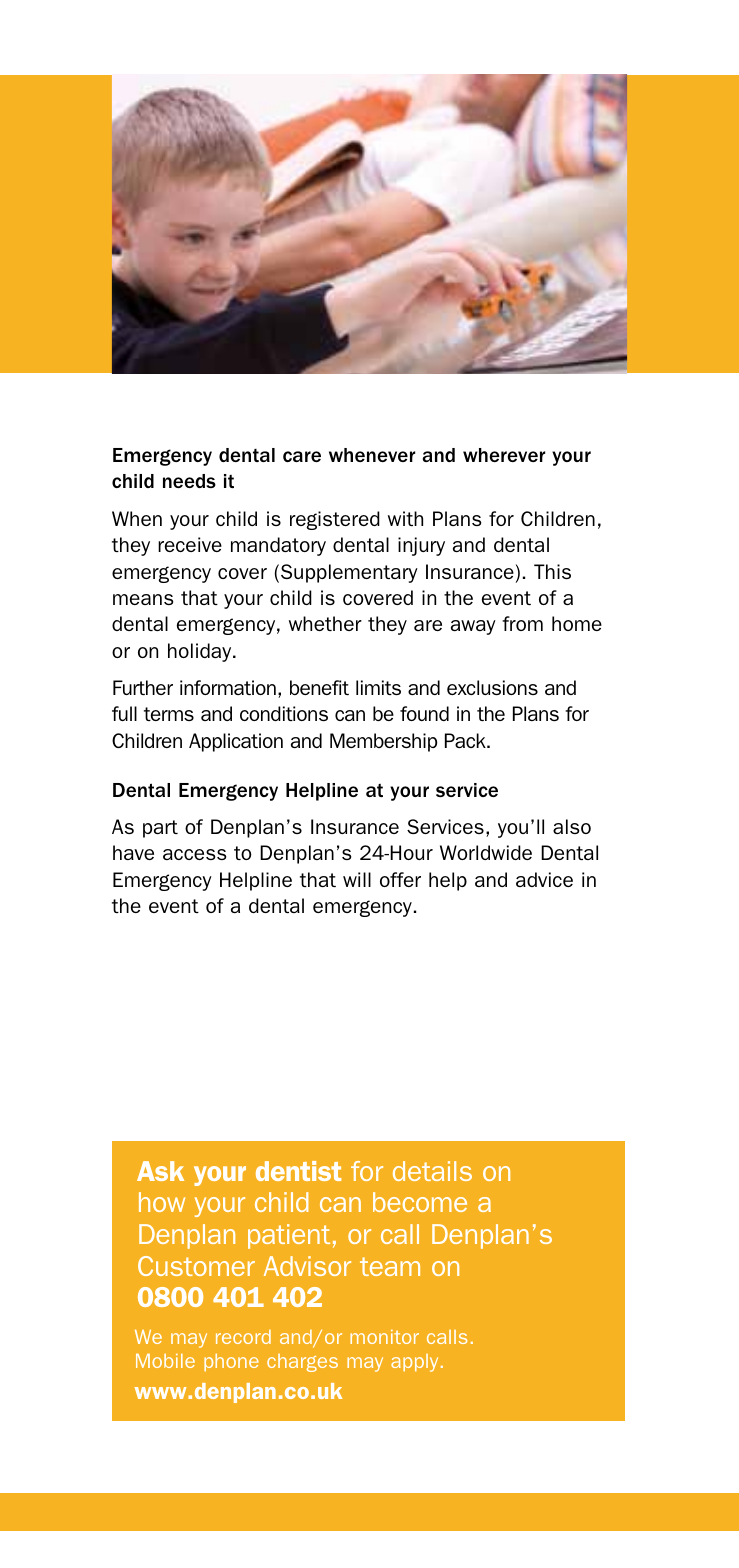  Describe the element at coordinates (384, 1337) in the document. I see `monitor` at that location.
